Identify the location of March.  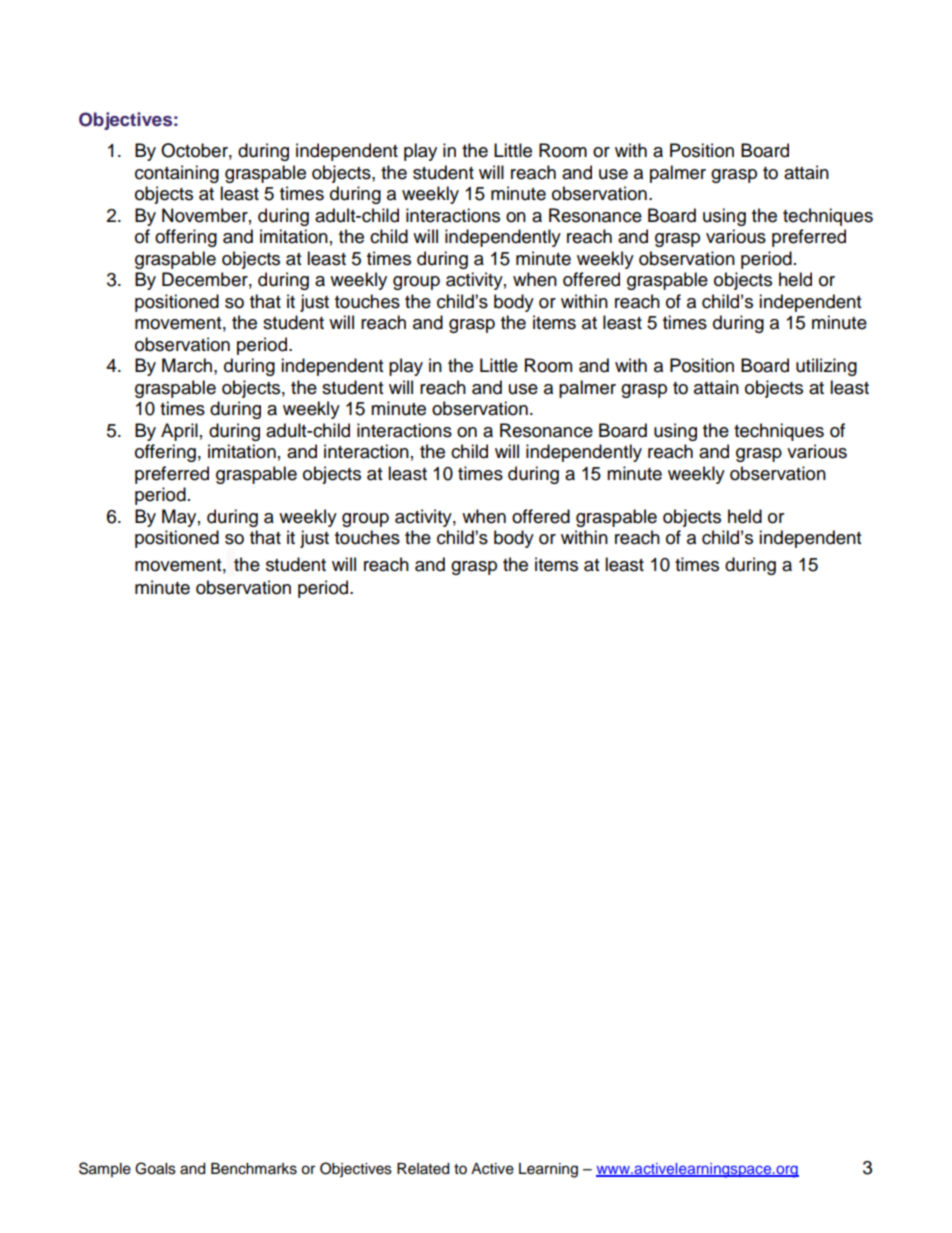
(187, 365).
